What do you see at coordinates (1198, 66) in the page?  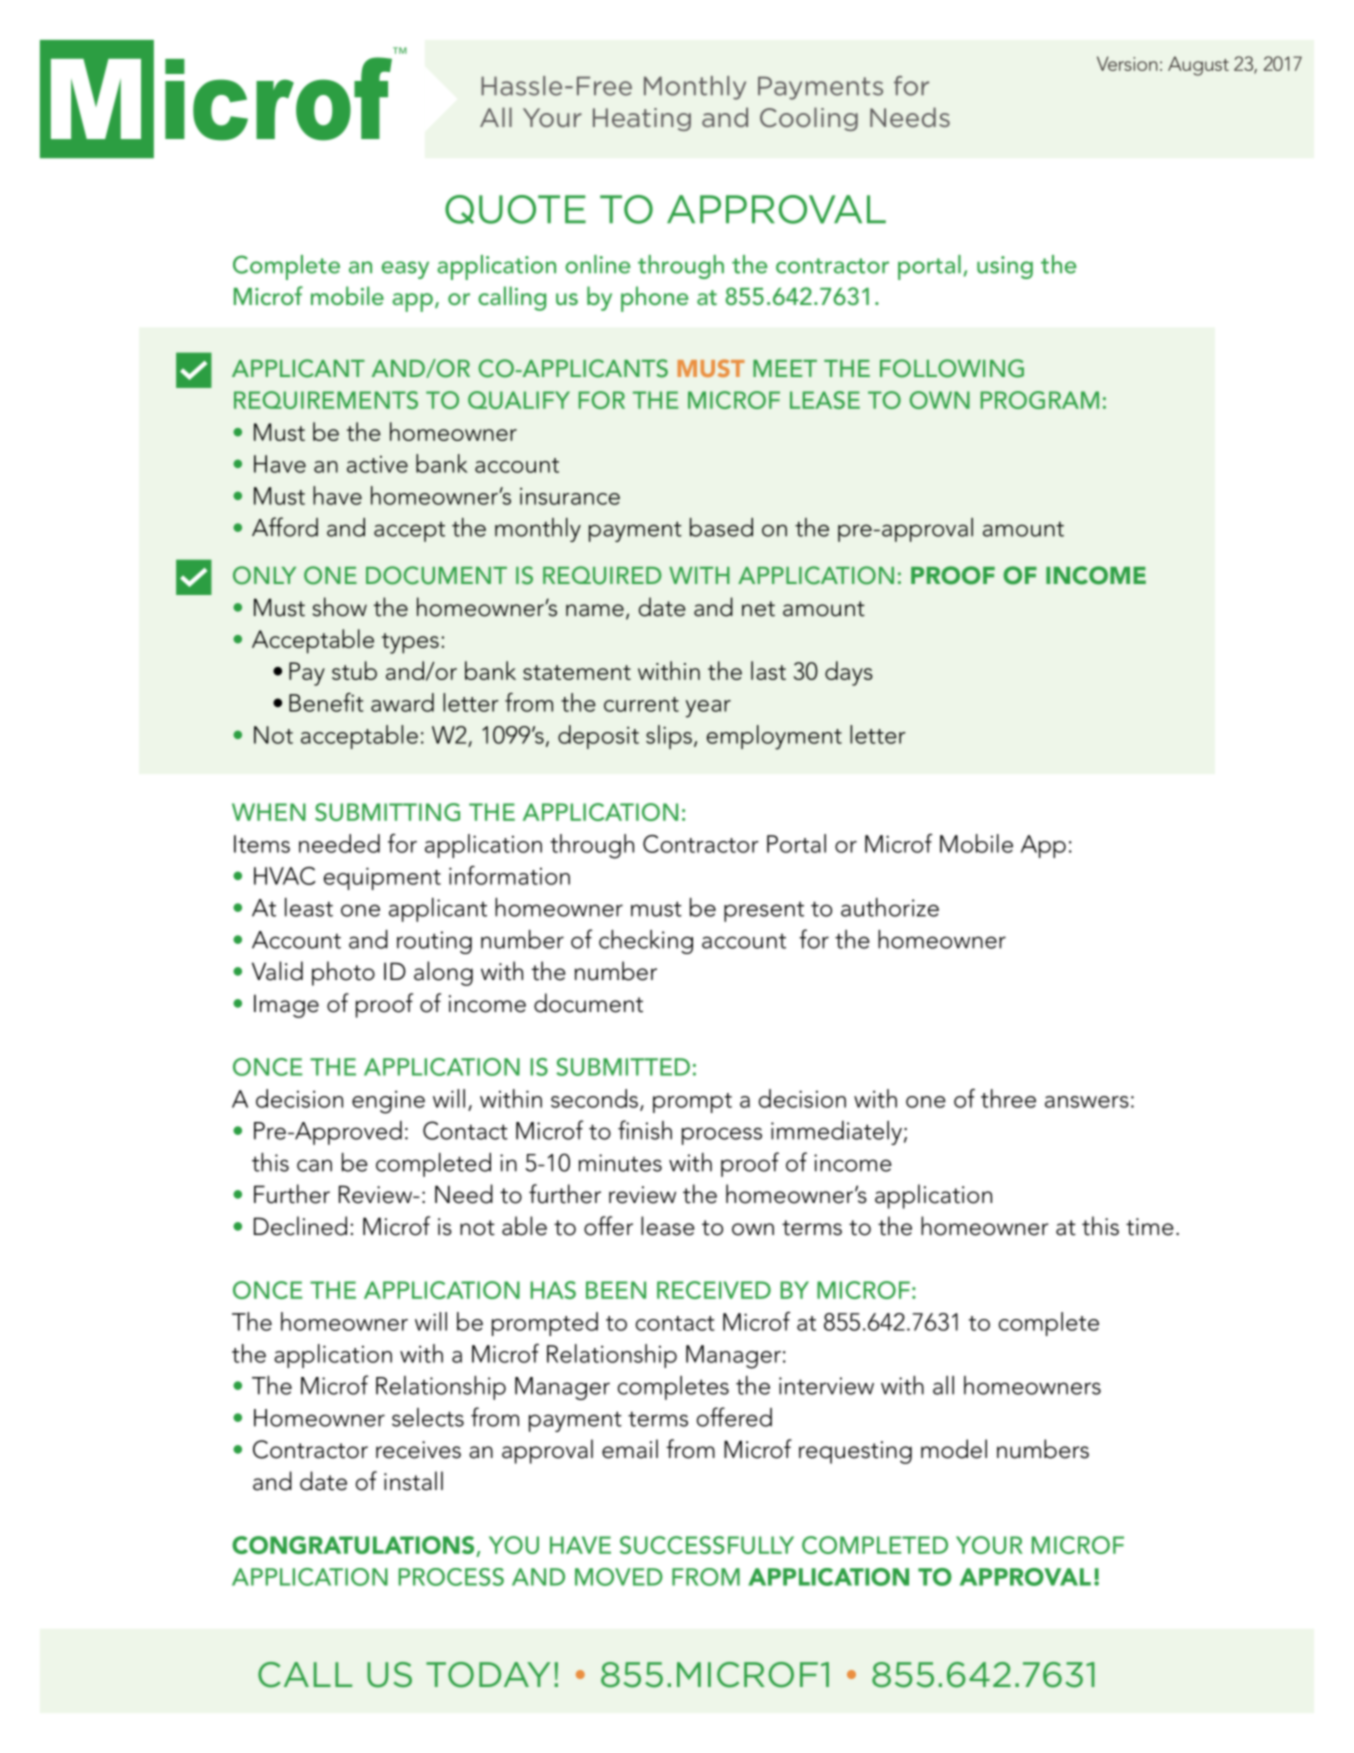 I see `August` at bounding box center [1198, 66].
